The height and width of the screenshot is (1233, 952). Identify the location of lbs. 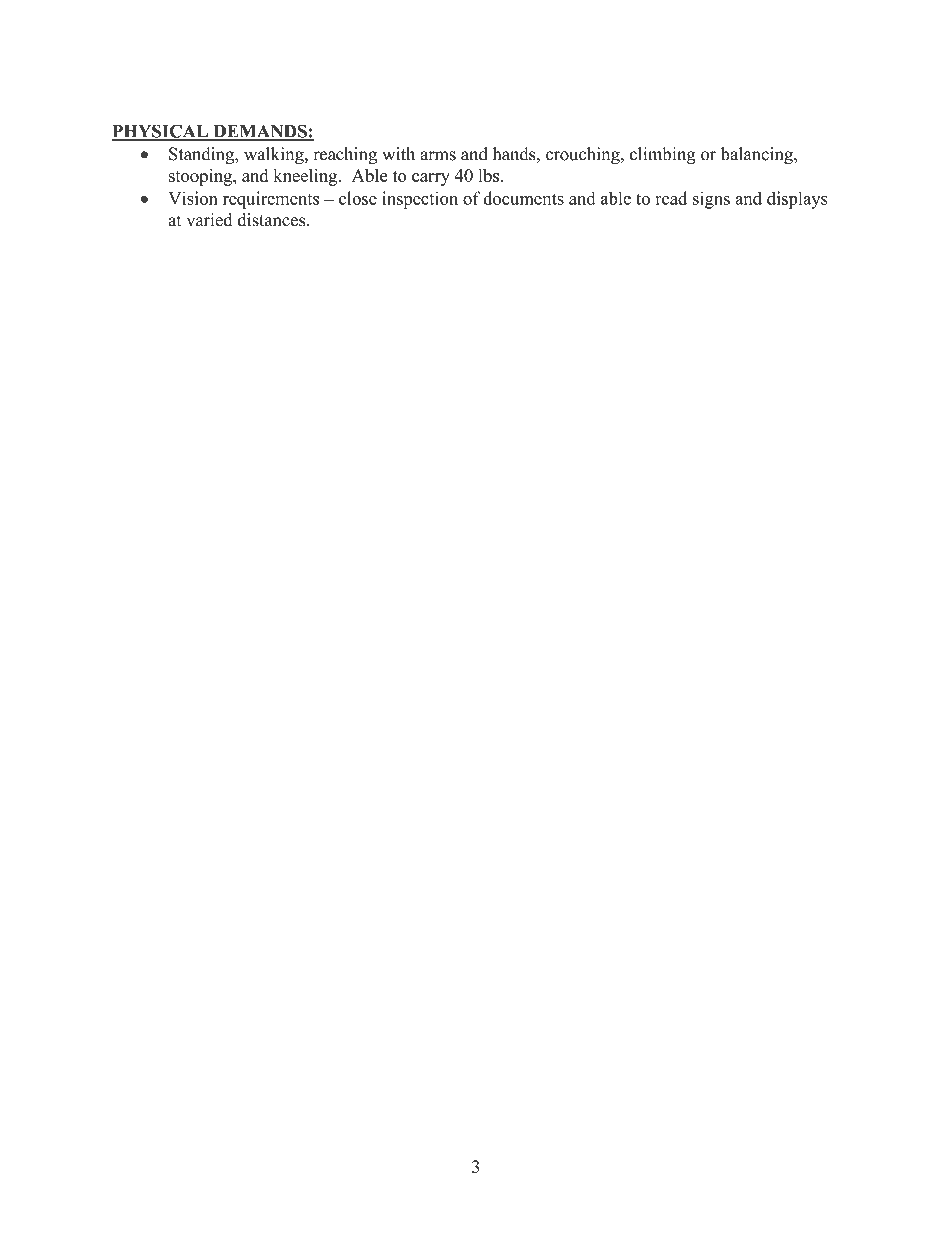
(490, 175).
